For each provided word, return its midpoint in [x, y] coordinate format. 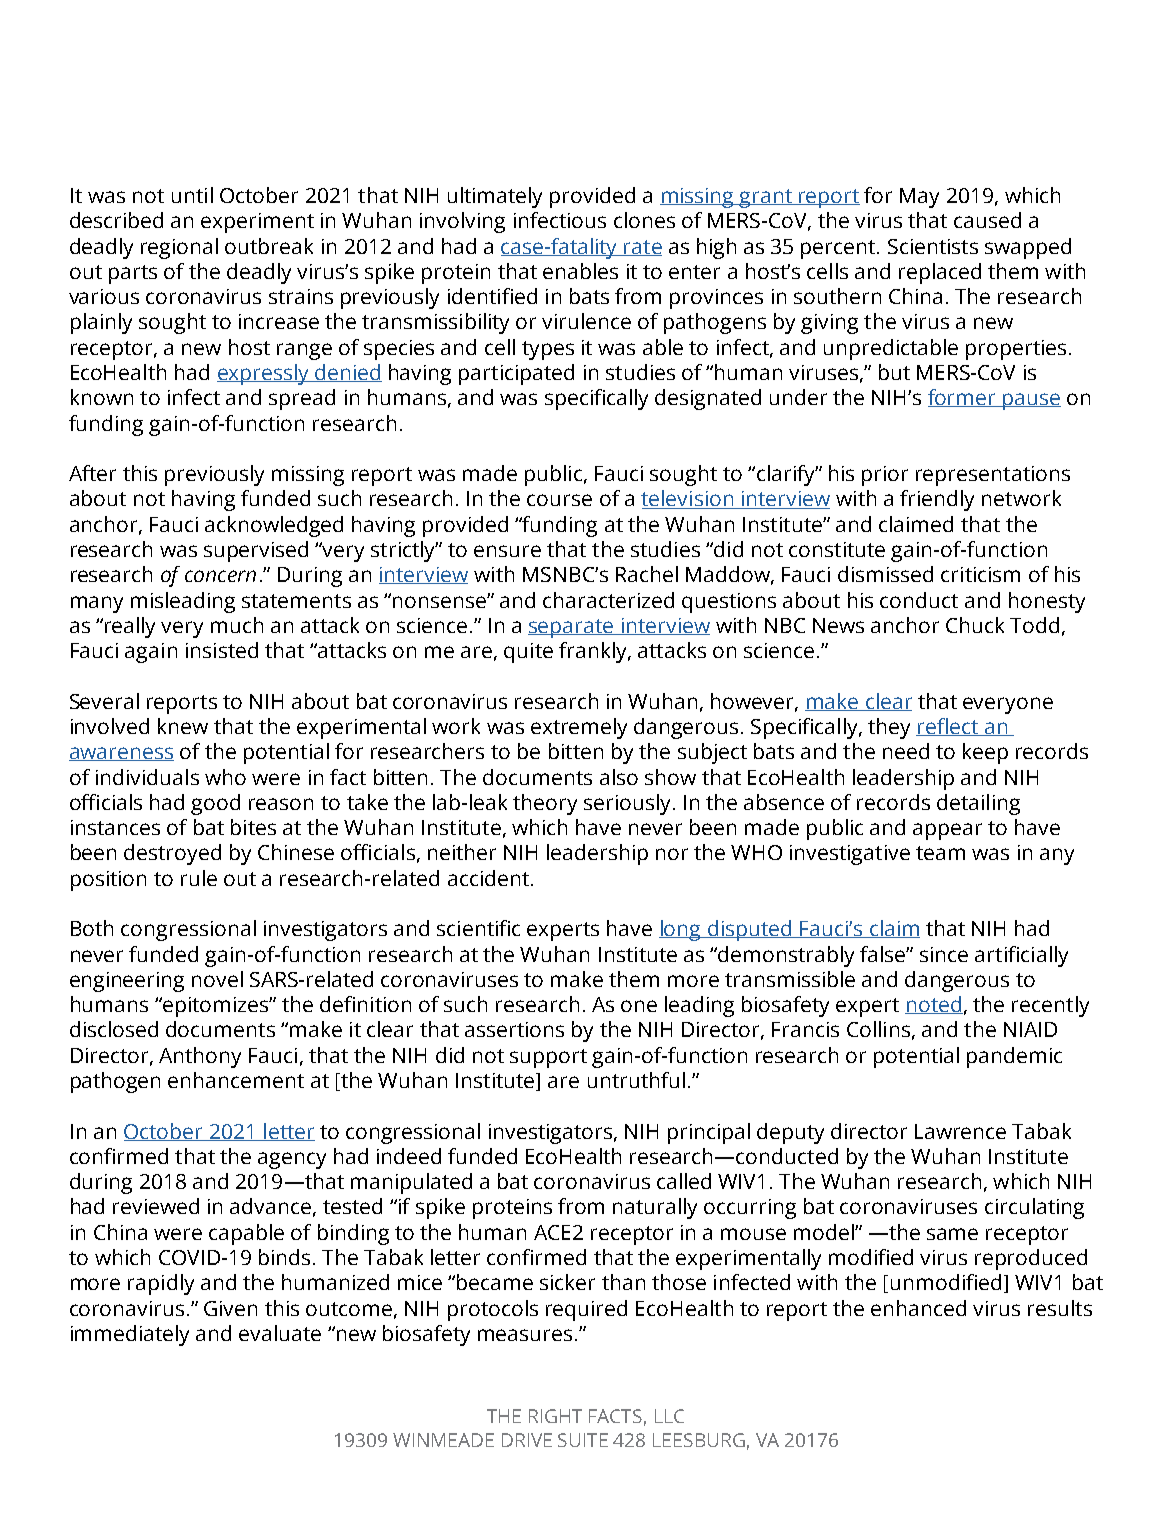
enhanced [918, 1308]
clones [644, 220]
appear [947, 831]
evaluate [280, 1333]
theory [545, 804]
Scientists [933, 246]
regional [179, 248]
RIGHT [555, 1416]
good [215, 804]
